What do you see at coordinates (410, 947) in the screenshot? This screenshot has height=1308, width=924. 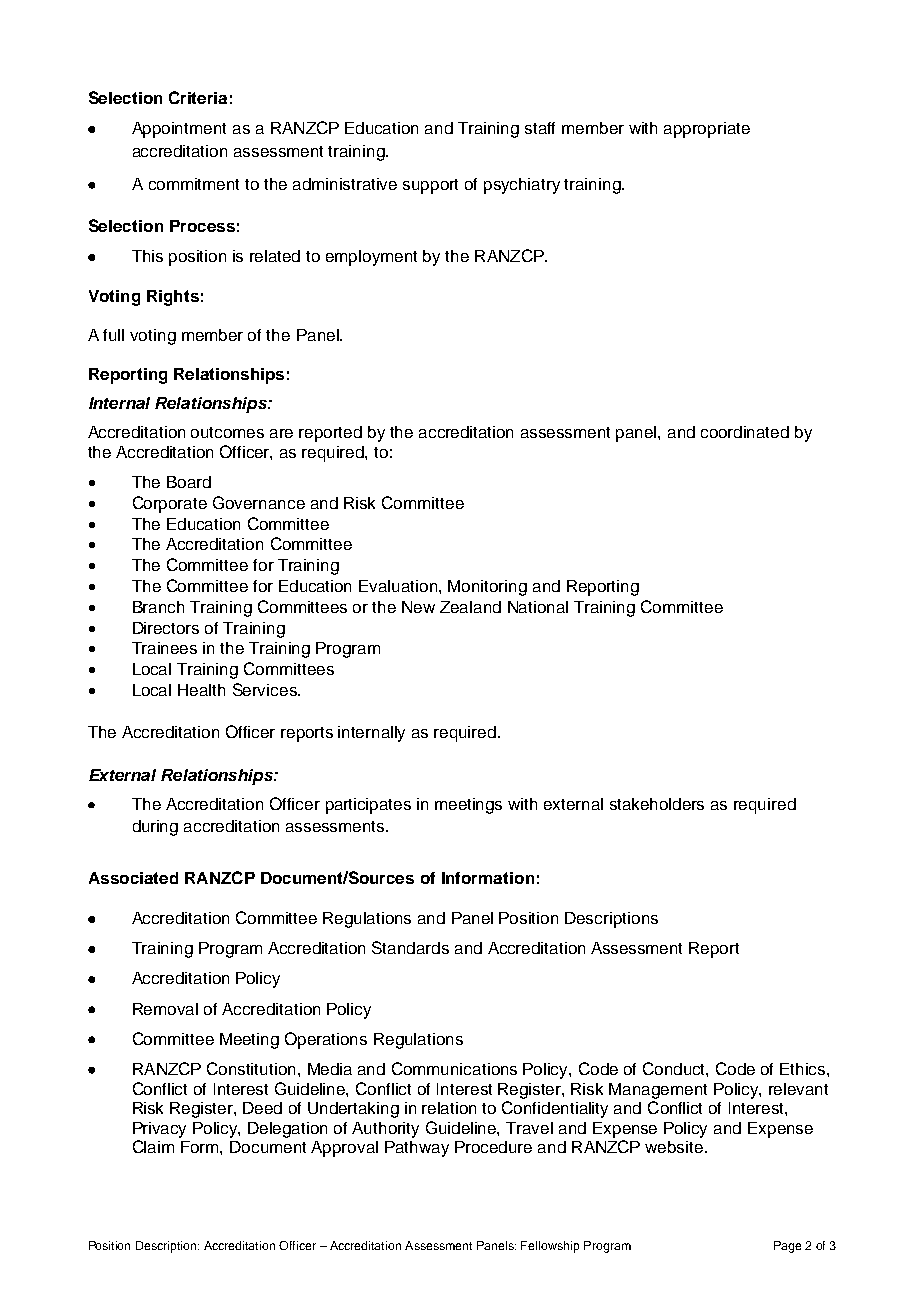 I see `Standards` at bounding box center [410, 947].
